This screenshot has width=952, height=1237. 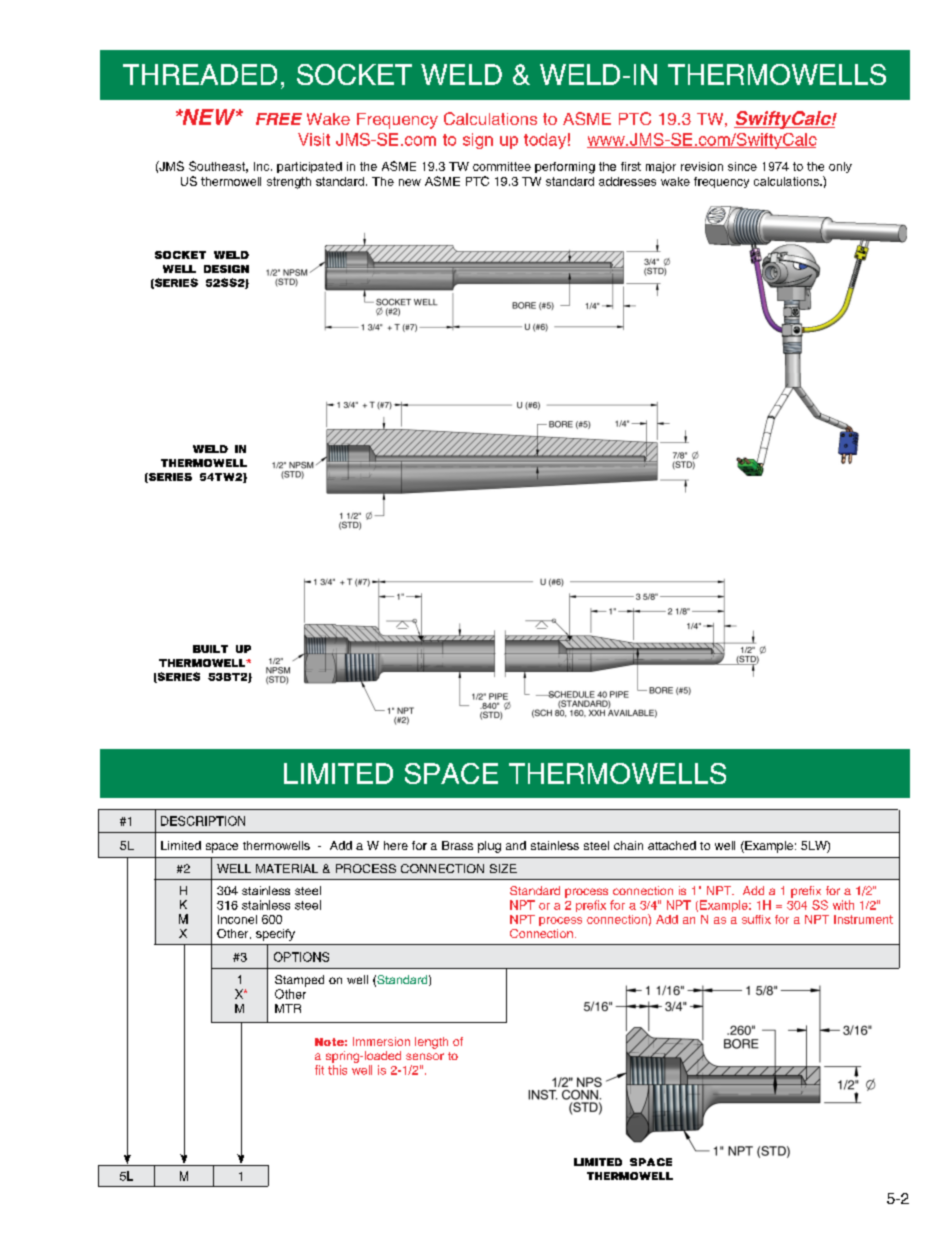 I want to click on attached, so click(x=672, y=845).
